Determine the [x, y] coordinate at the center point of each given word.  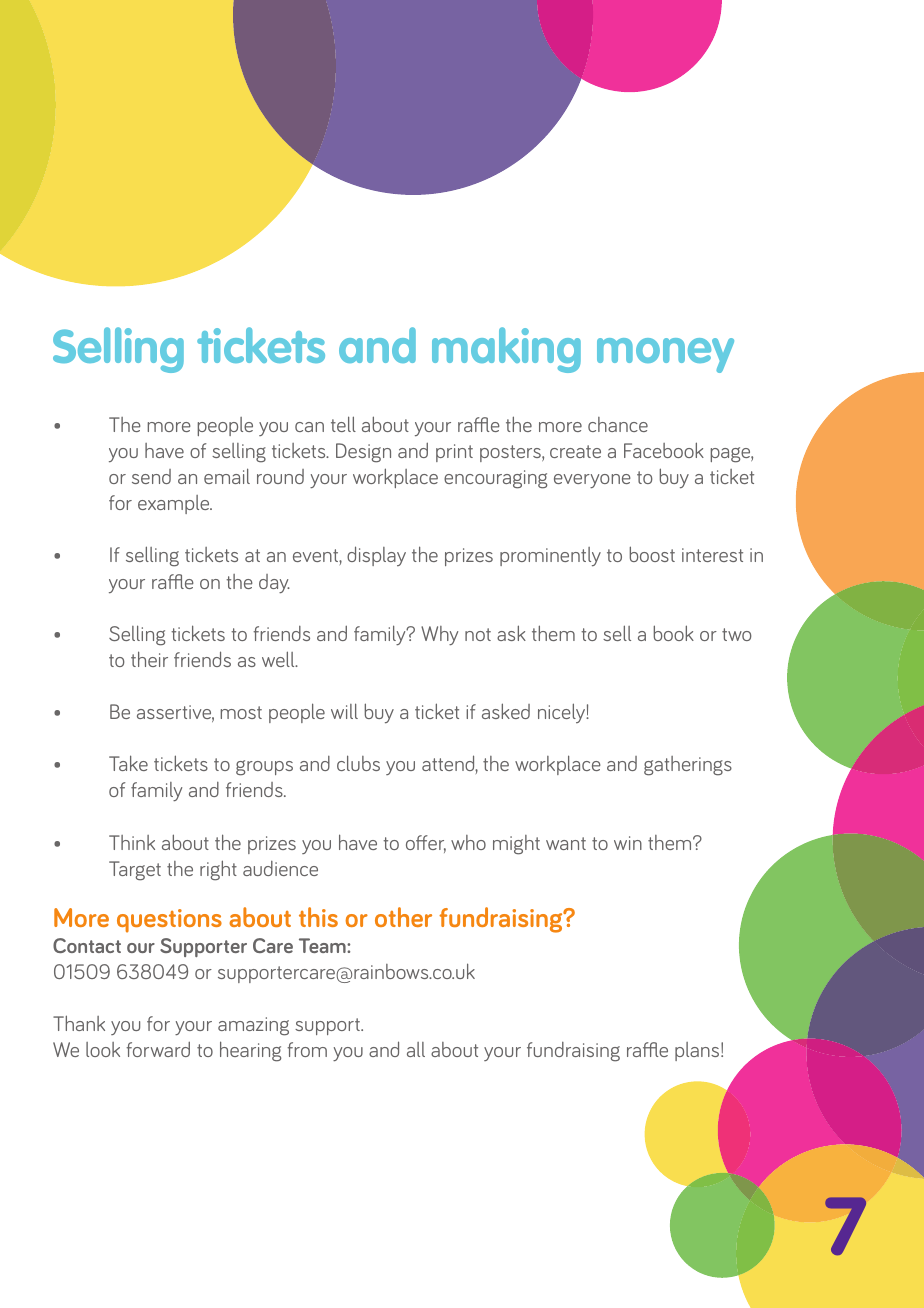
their [149, 659]
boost [652, 554]
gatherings [688, 766]
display [376, 556]
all [416, 1049]
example [175, 504]
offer [426, 844]
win [628, 843]
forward [158, 1049]
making [506, 350]
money [665, 355]
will [344, 711]
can [309, 427]
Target [135, 871]
